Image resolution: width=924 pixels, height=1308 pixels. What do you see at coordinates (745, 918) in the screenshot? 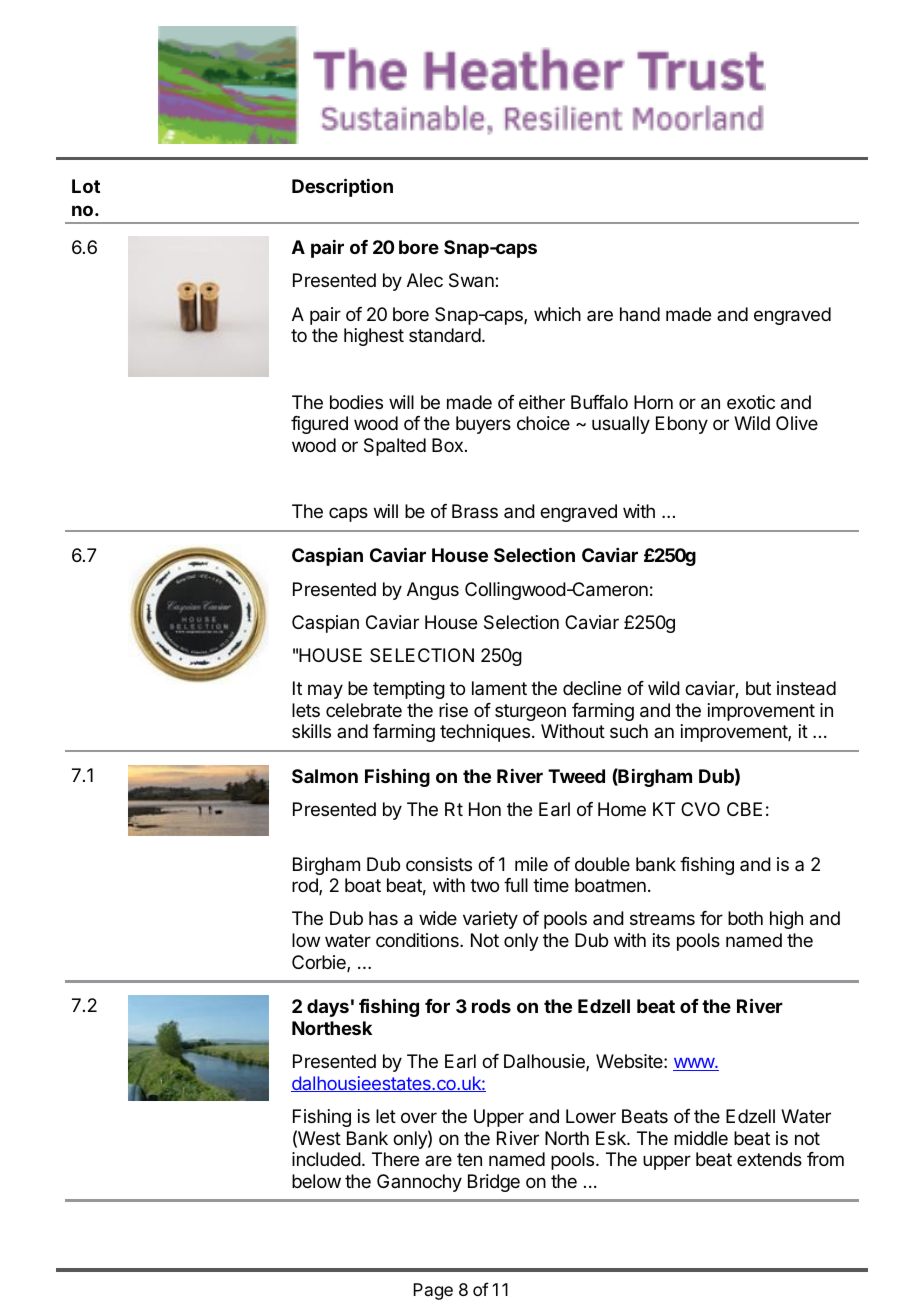
I see `both` at bounding box center [745, 918].
